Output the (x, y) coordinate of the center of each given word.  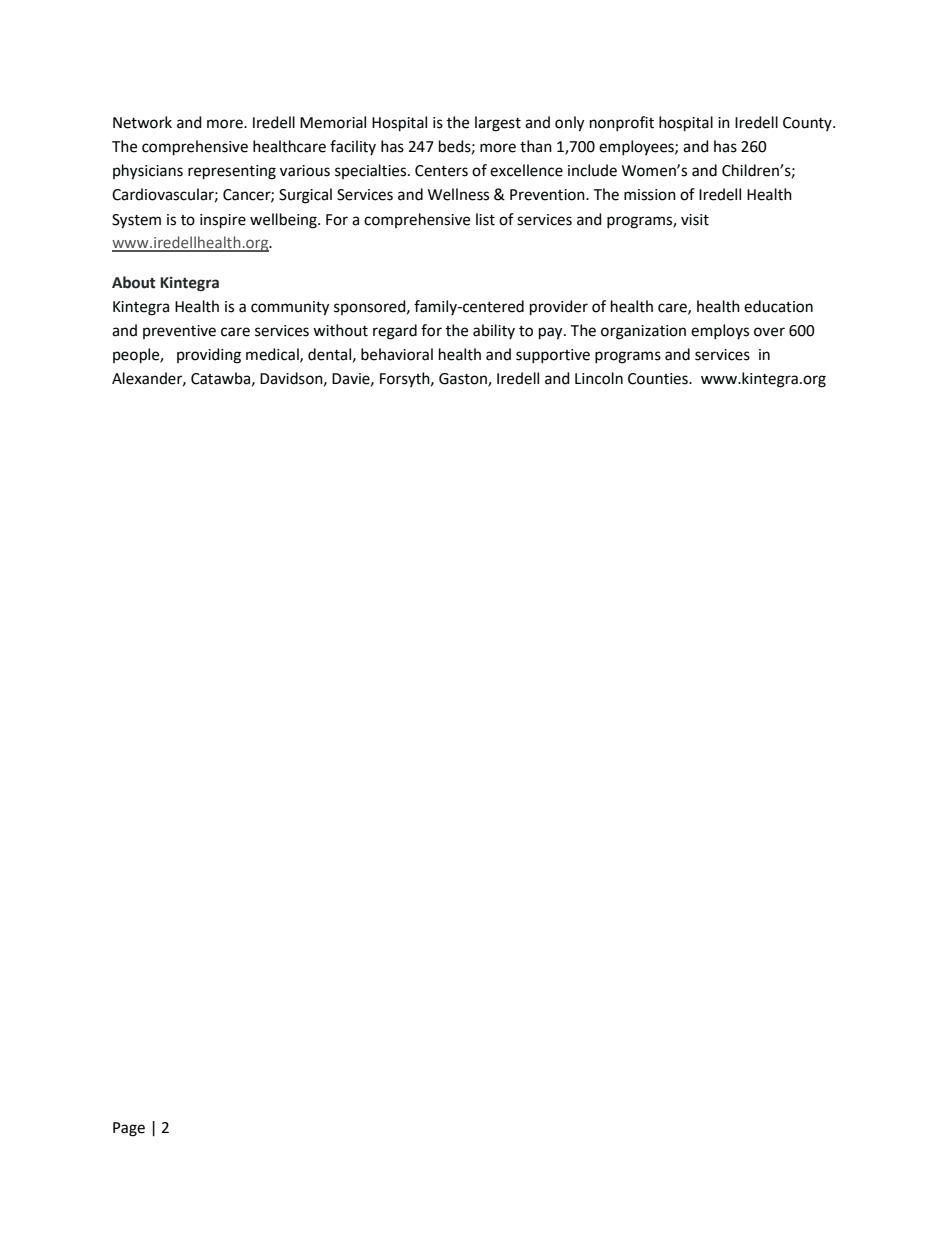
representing (232, 172)
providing (209, 356)
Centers (441, 171)
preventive (179, 332)
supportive (553, 356)
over (769, 332)
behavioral (397, 354)
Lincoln (599, 378)
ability (494, 331)
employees (637, 148)
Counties (659, 379)
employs (720, 332)
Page (129, 1129)
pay (552, 333)
